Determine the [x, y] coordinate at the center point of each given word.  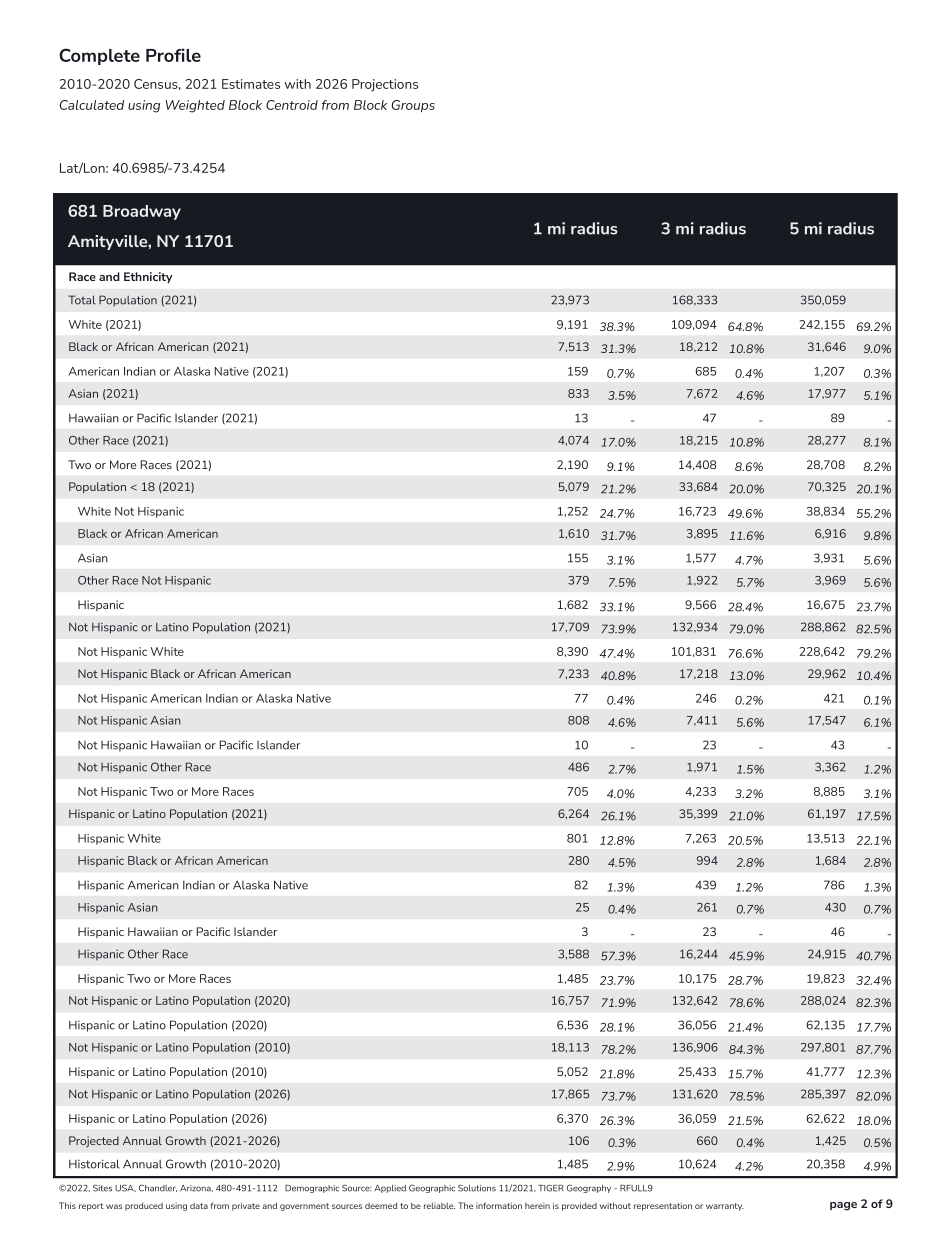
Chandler [158, 1188]
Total [82, 300]
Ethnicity [148, 277]
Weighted [195, 106]
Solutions [477, 1188]
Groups [413, 106]
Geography [589, 1188]
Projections [385, 85]
